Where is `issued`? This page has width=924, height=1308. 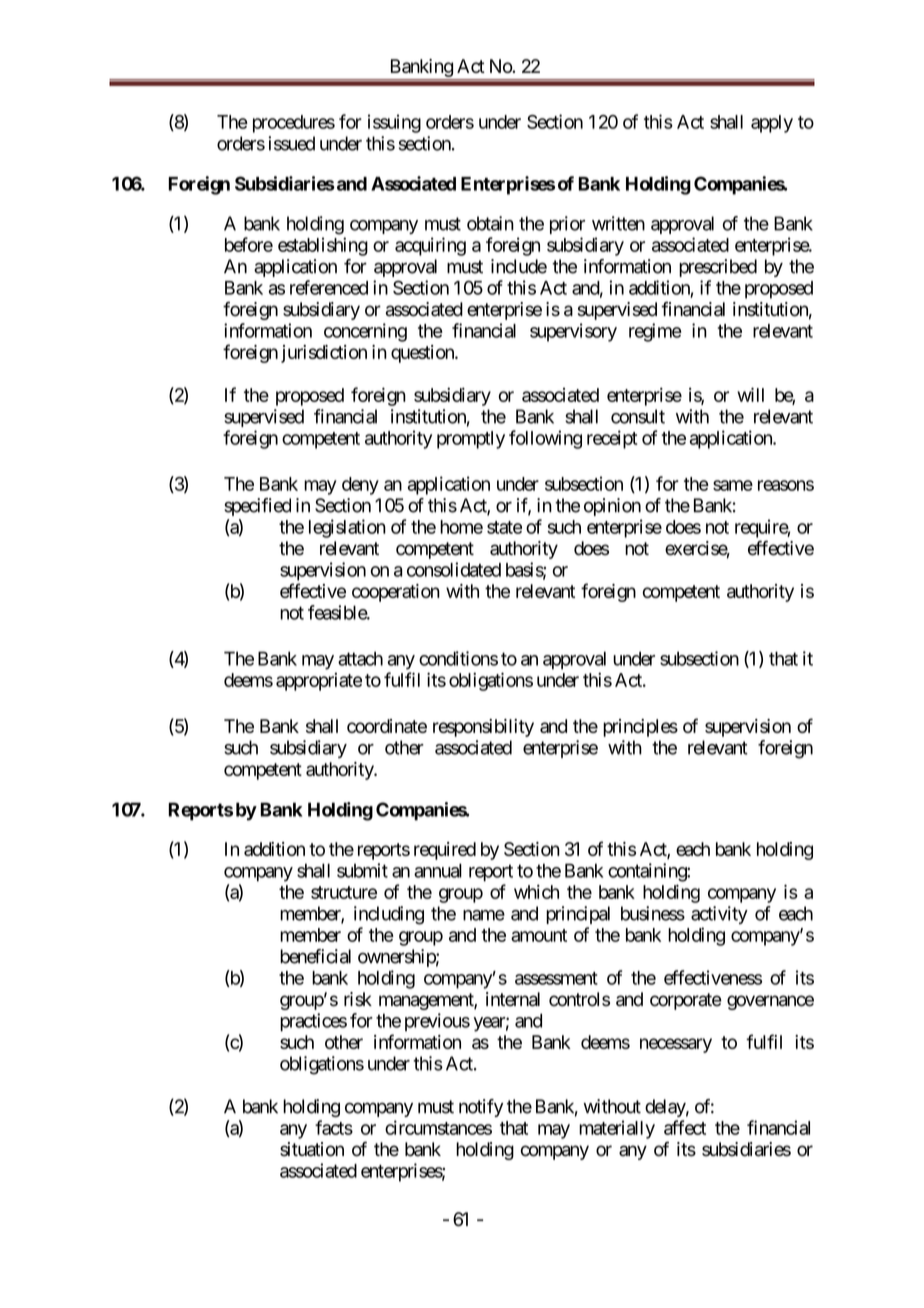 issued is located at coordinates (291, 143).
